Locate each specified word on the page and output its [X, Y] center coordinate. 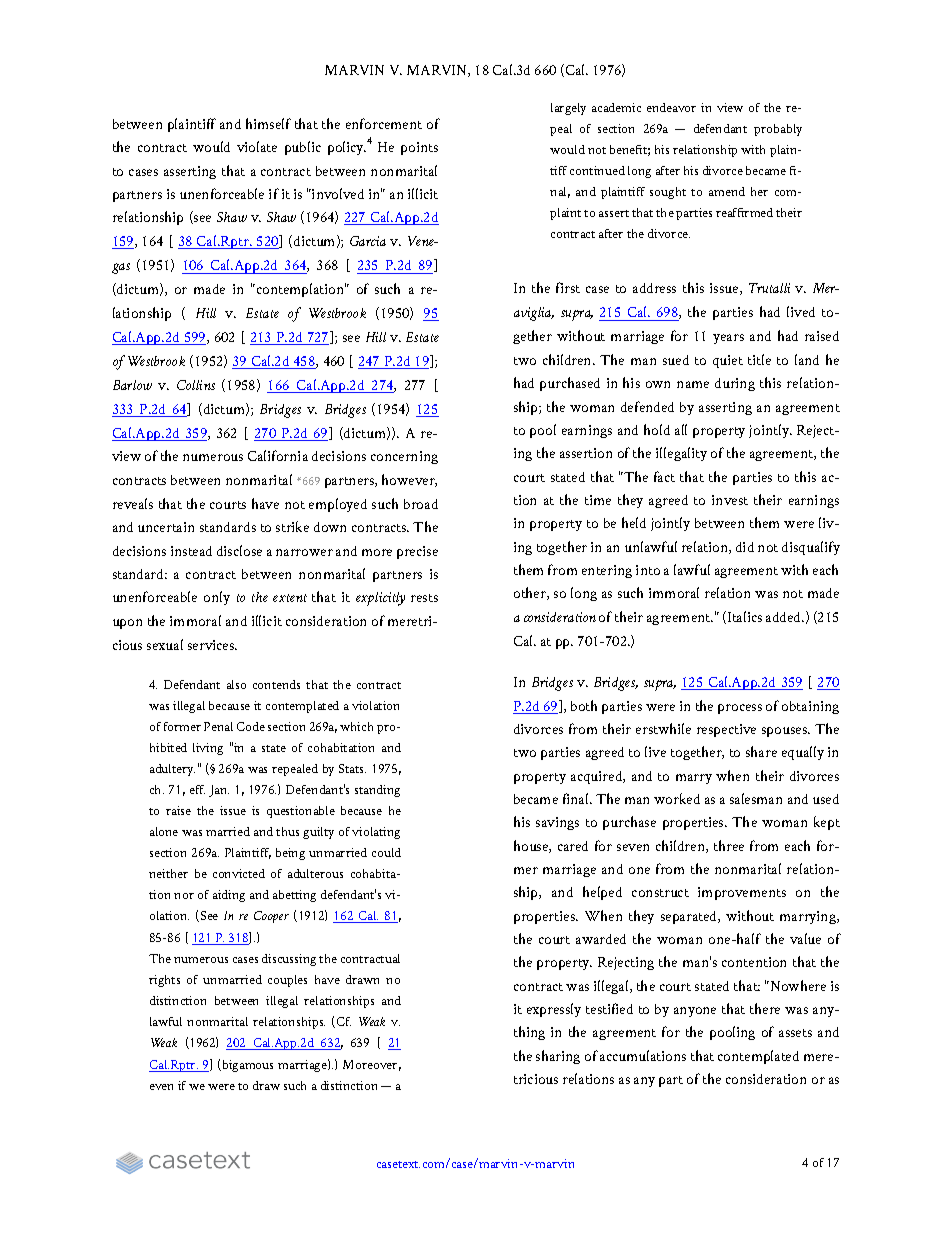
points [419, 148]
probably [778, 130]
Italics [745, 616]
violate [257, 146]
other [531, 593]
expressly [554, 1010]
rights [164, 981]
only [217, 598]
